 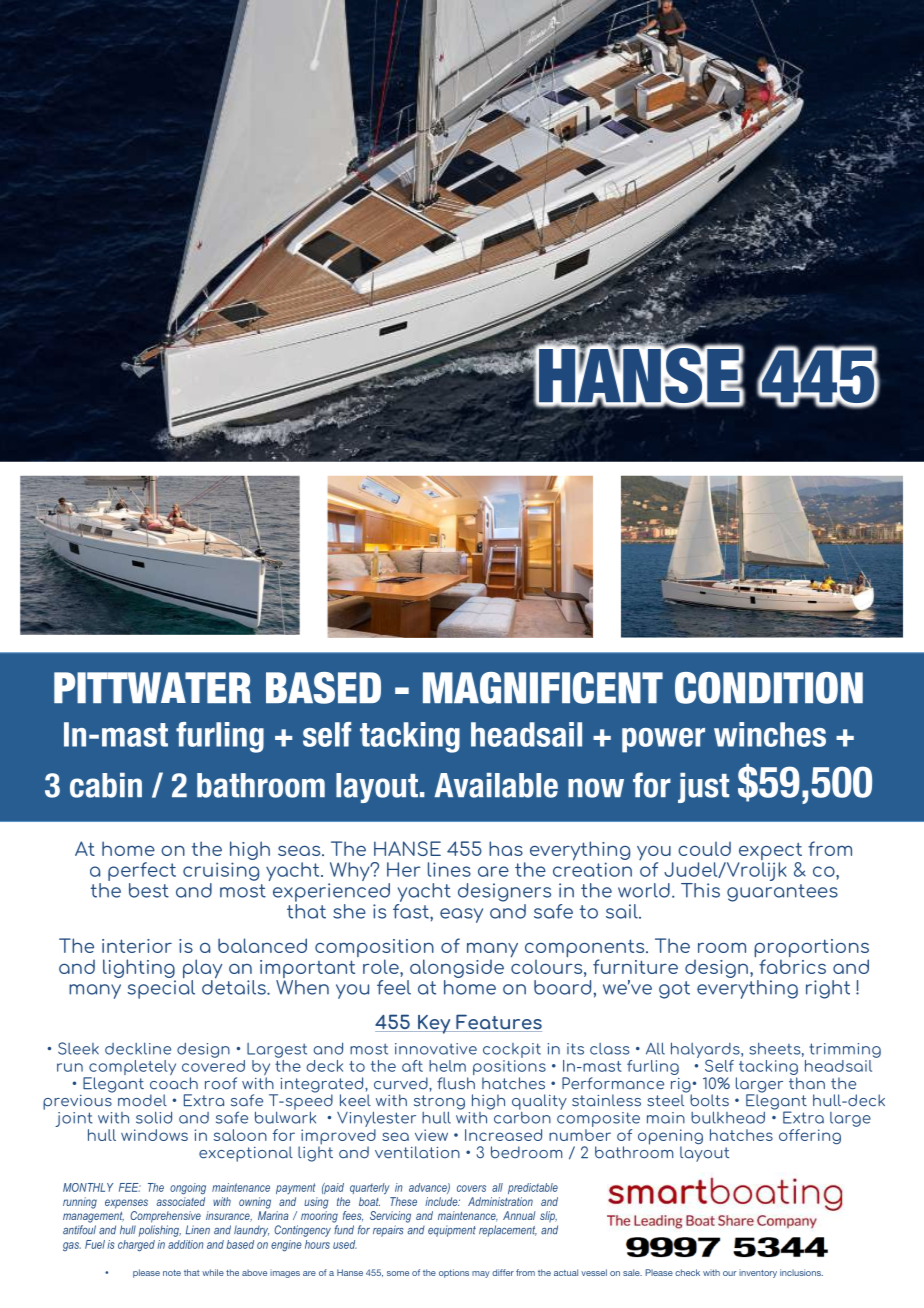 I want to click on MAGNIFICENT, so click(x=543, y=688).
